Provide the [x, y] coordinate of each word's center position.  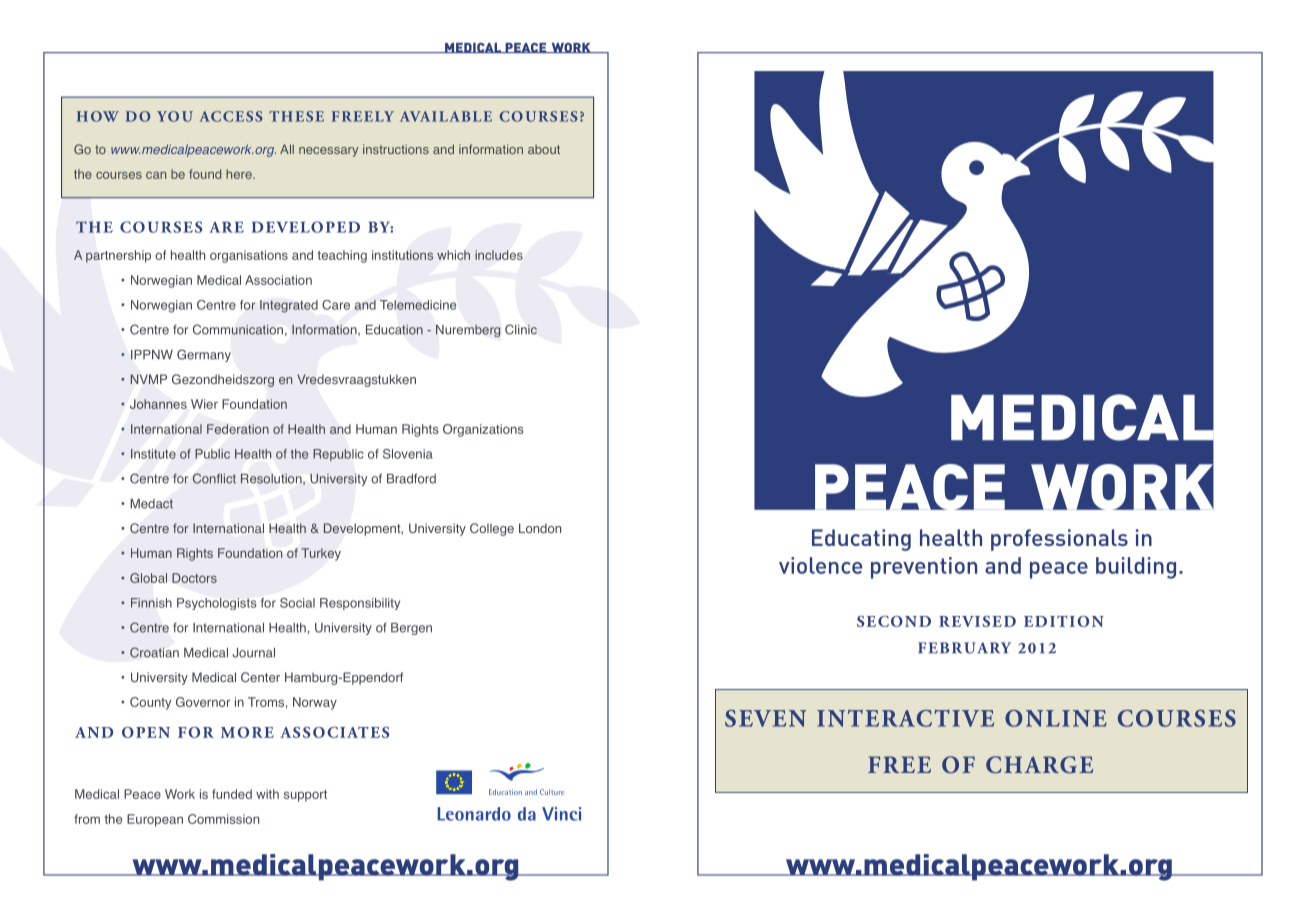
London [540, 528]
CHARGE [1039, 765]
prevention [924, 568]
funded [232, 794]
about [544, 149]
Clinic [521, 329]
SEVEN [765, 718]
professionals [1059, 540]
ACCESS [231, 116]
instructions [396, 149]
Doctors [194, 578]
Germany [204, 355]
